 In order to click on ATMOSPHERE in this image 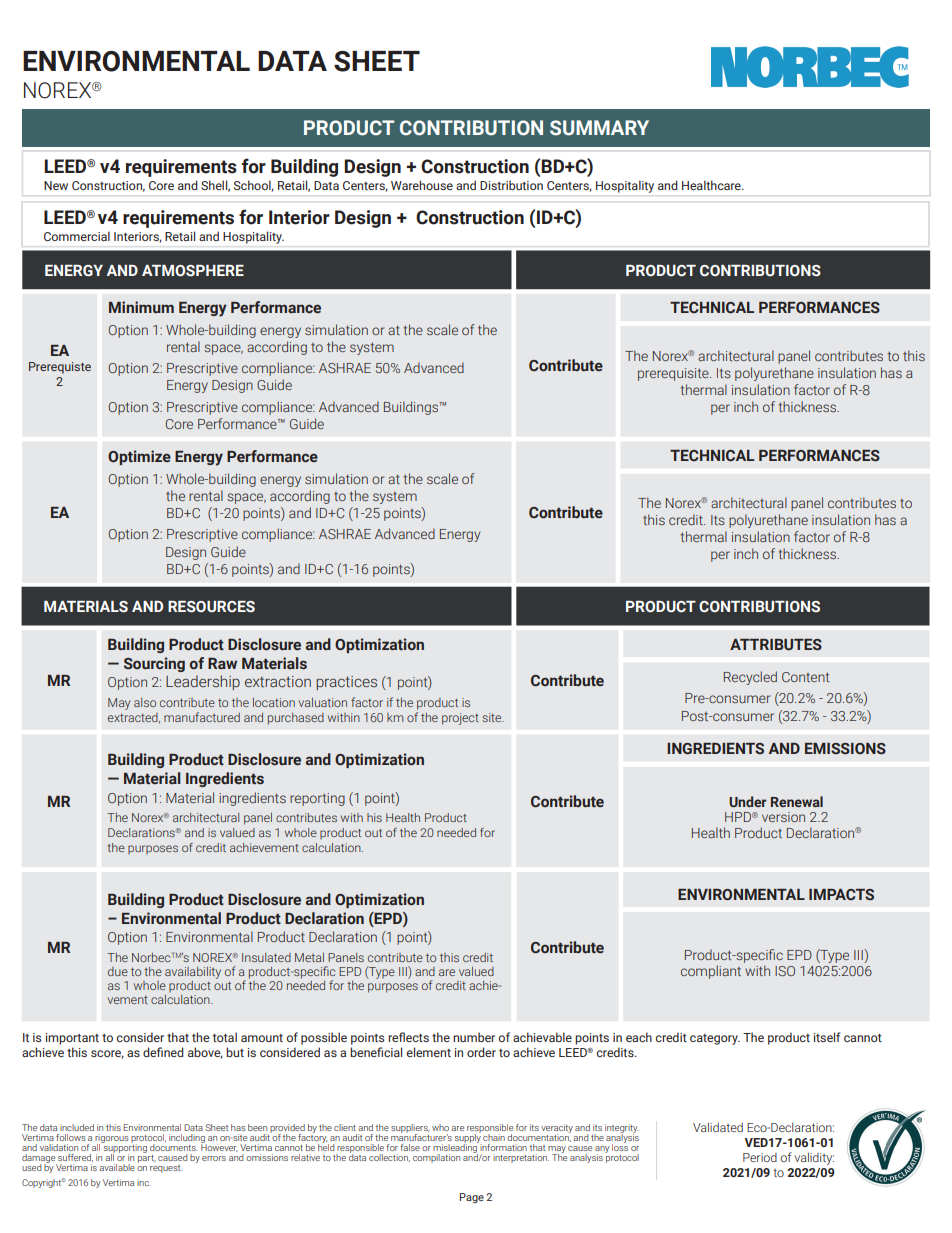, I will do `click(193, 271)`.
